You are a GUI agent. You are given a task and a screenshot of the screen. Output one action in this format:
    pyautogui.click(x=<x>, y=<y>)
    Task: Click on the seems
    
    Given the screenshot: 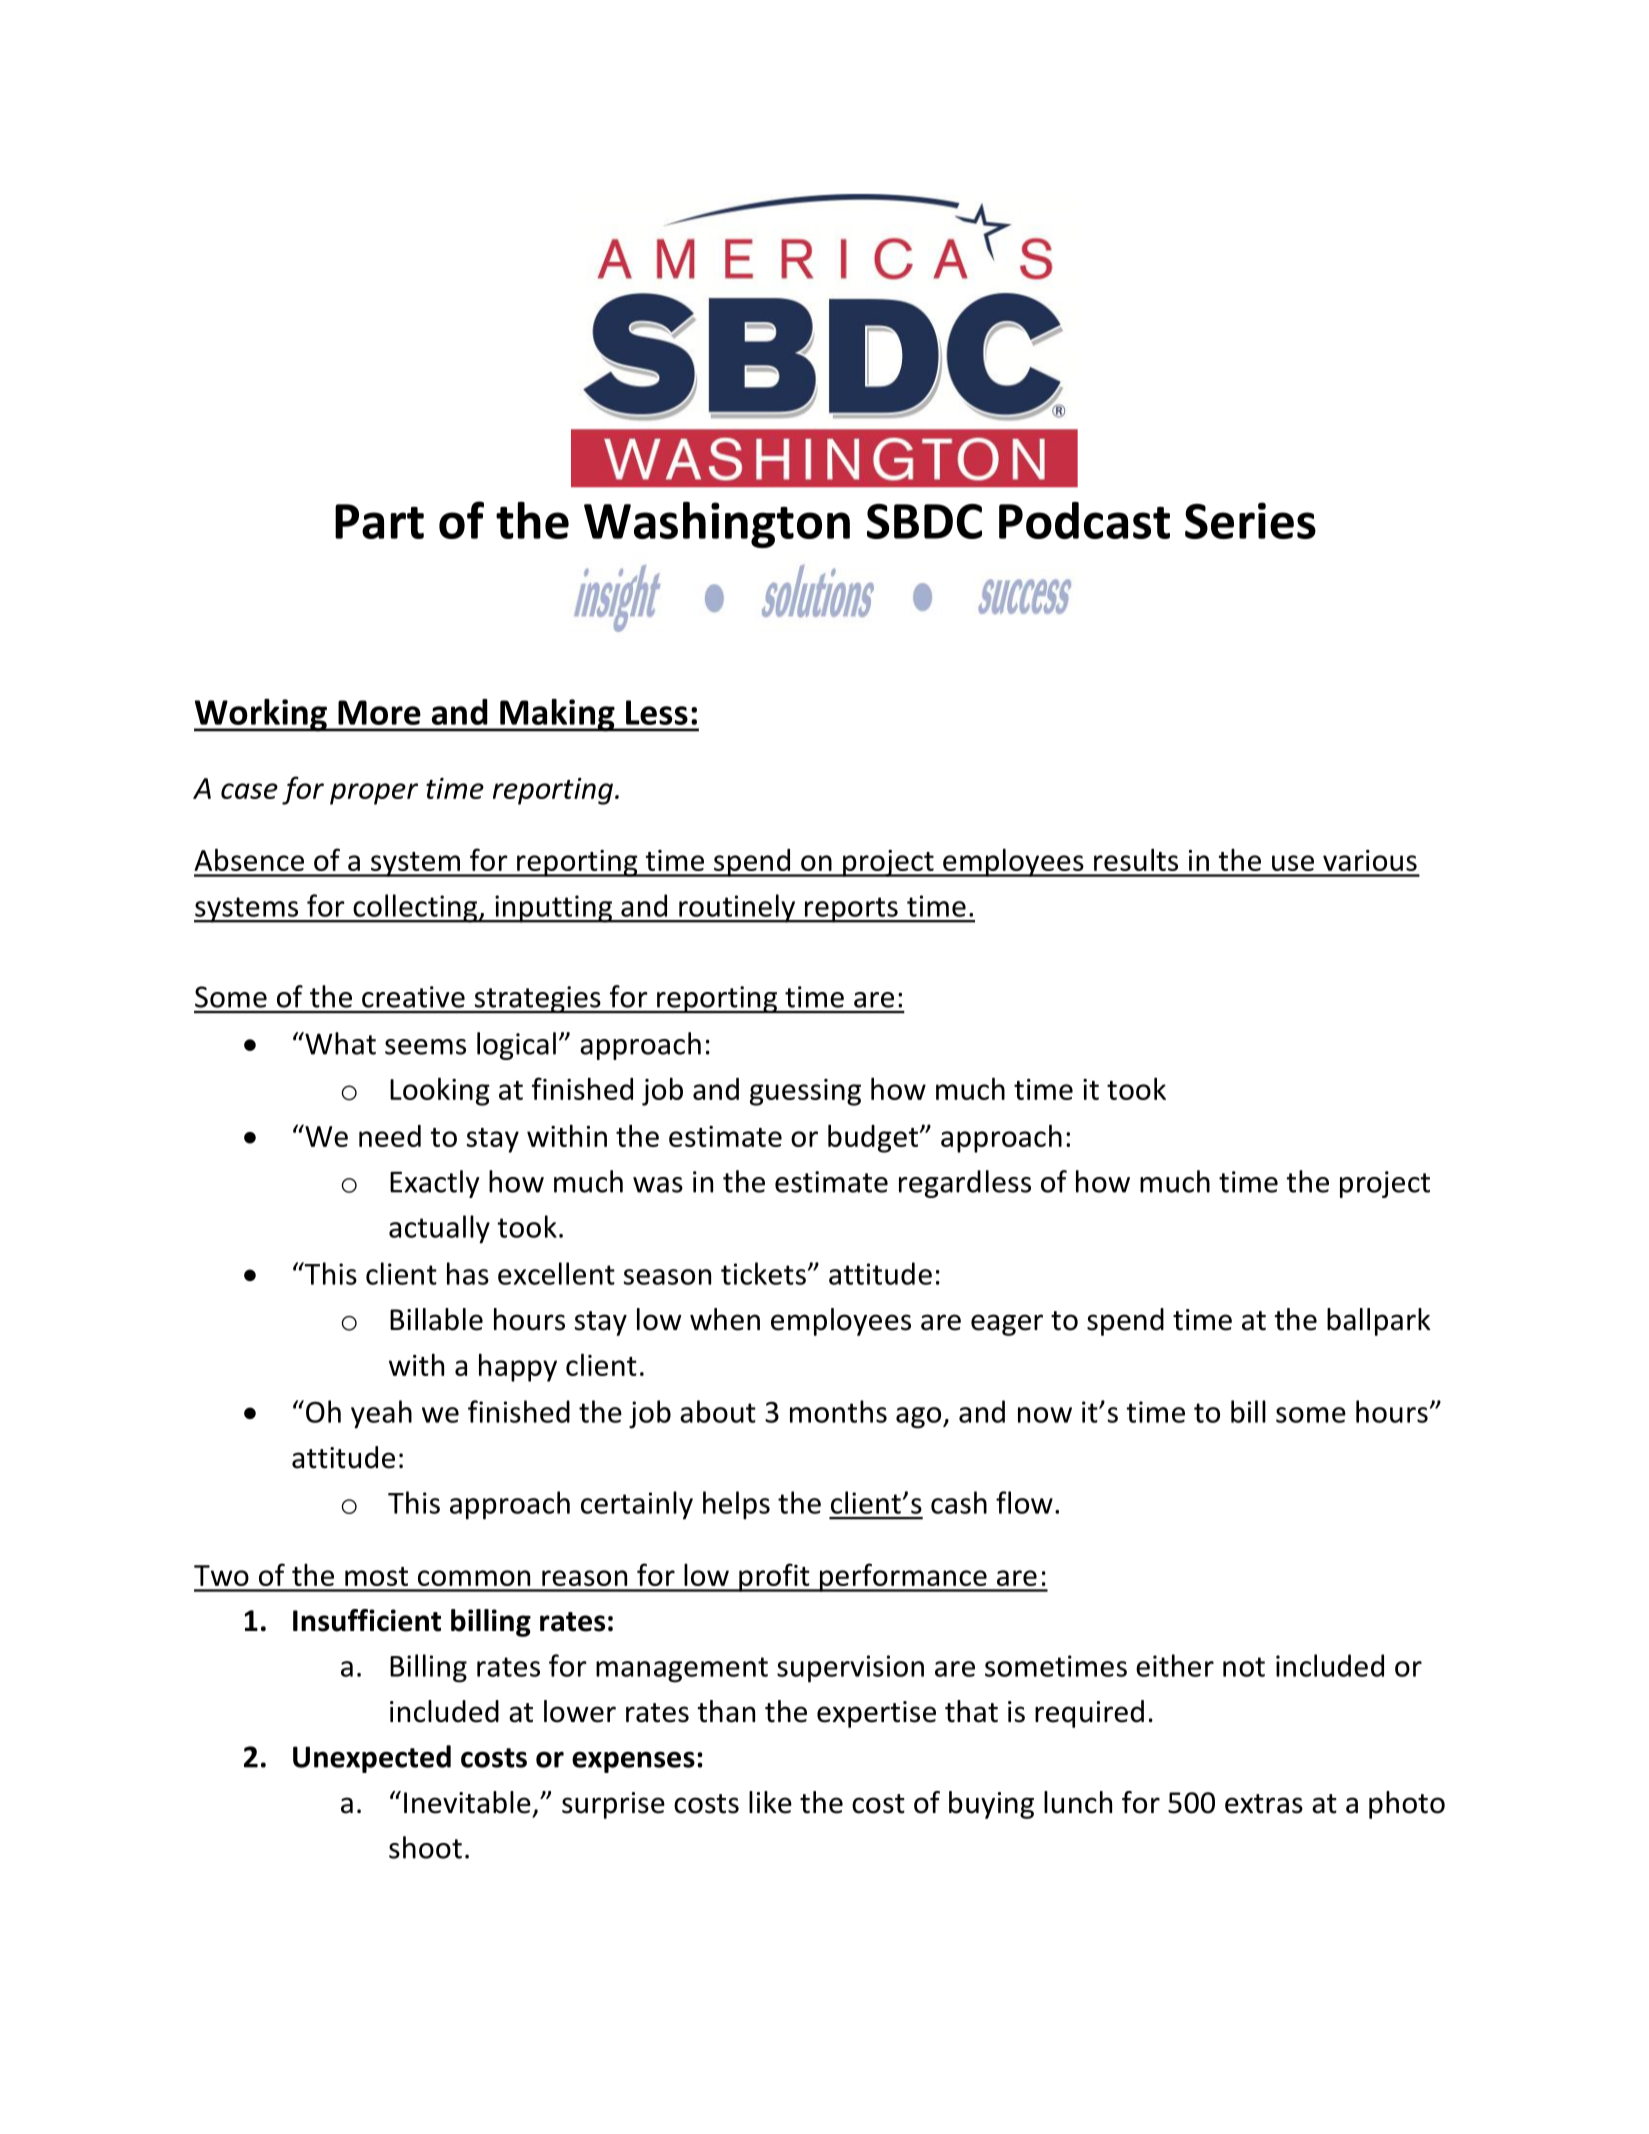 What is the action you would take?
    pyautogui.click(x=425, y=1047)
